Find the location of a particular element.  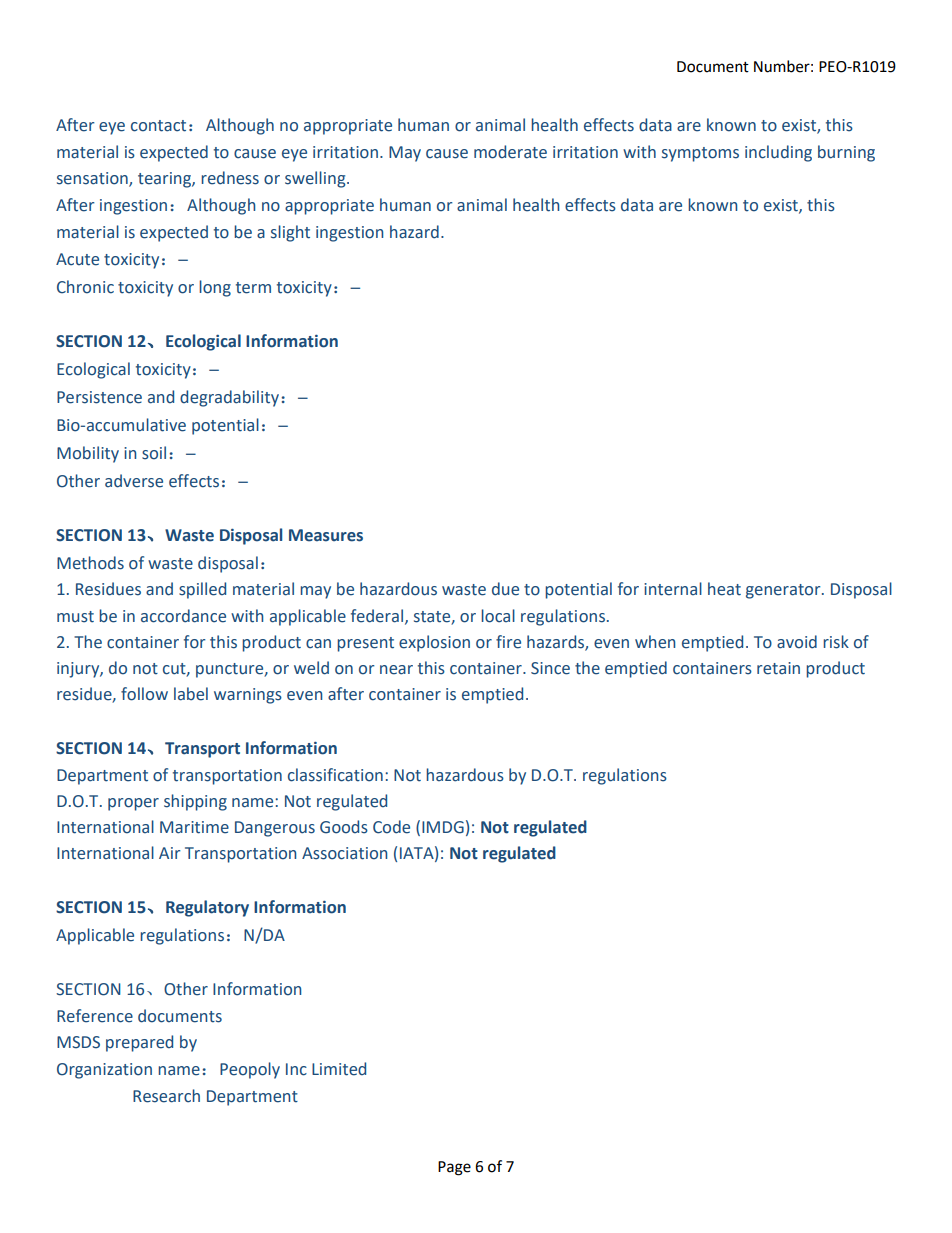

moderate is located at coordinates (510, 152).
